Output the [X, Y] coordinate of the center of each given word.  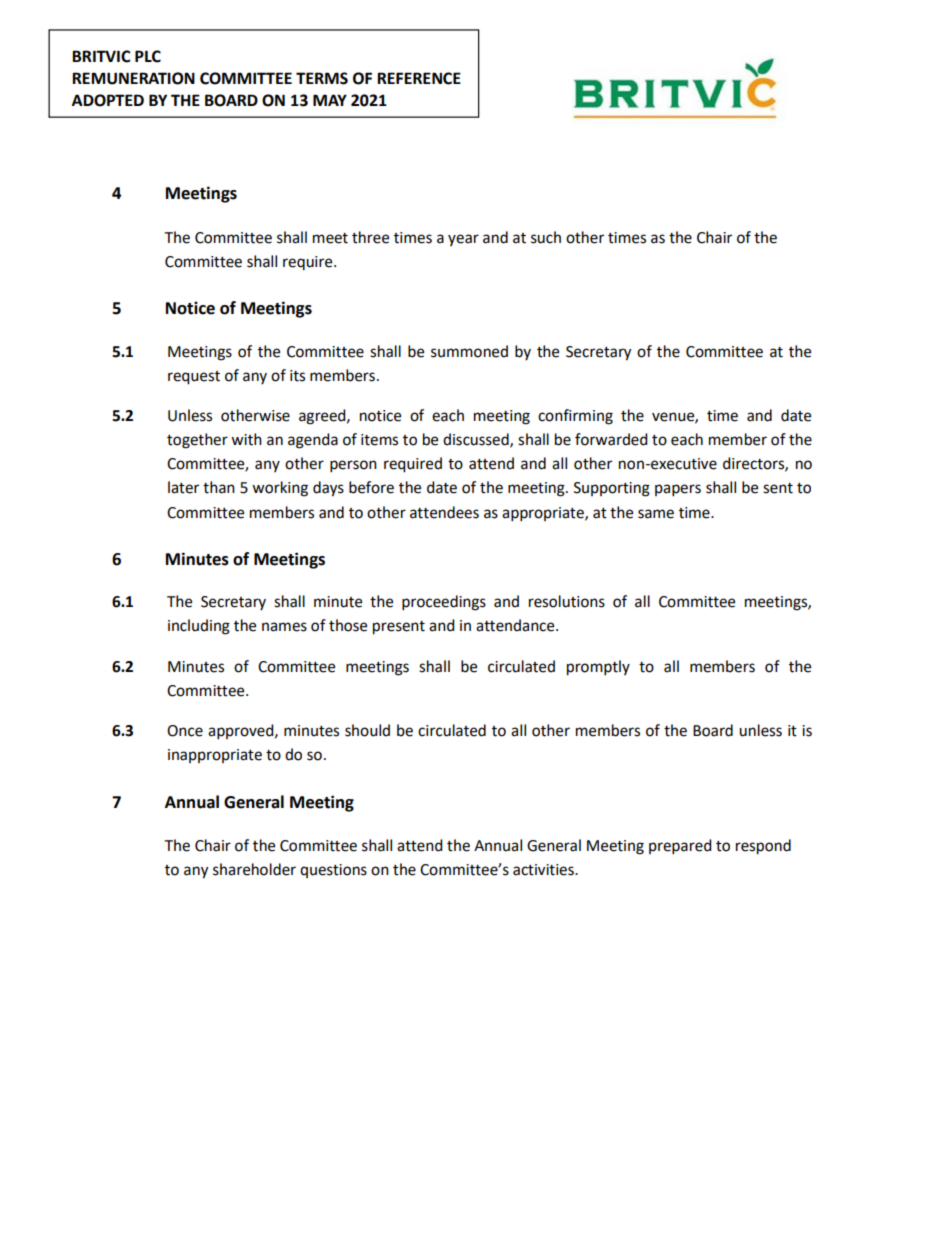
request [194, 378]
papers [678, 490]
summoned [469, 351]
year [463, 240]
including [199, 627]
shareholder [254, 869]
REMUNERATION [133, 78]
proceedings [444, 603]
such [546, 237]
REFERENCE [419, 78]
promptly [598, 668]
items [379, 440]
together [197, 441]
